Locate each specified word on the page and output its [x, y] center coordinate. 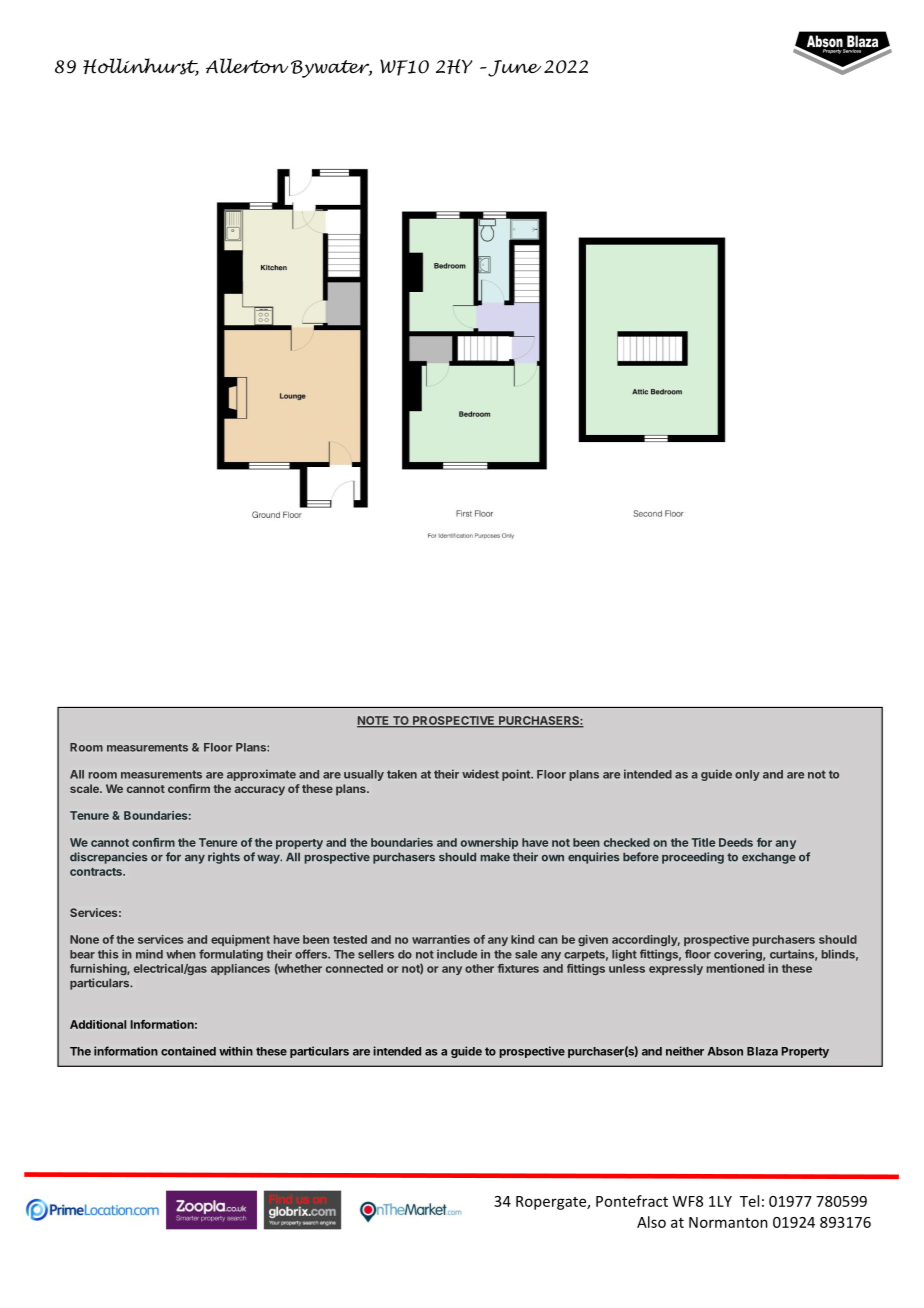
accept [239, 1066]
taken [402, 774]
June [513, 68]
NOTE [374, 721]
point [517, 775]
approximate [261, 775]
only [747, 775]
